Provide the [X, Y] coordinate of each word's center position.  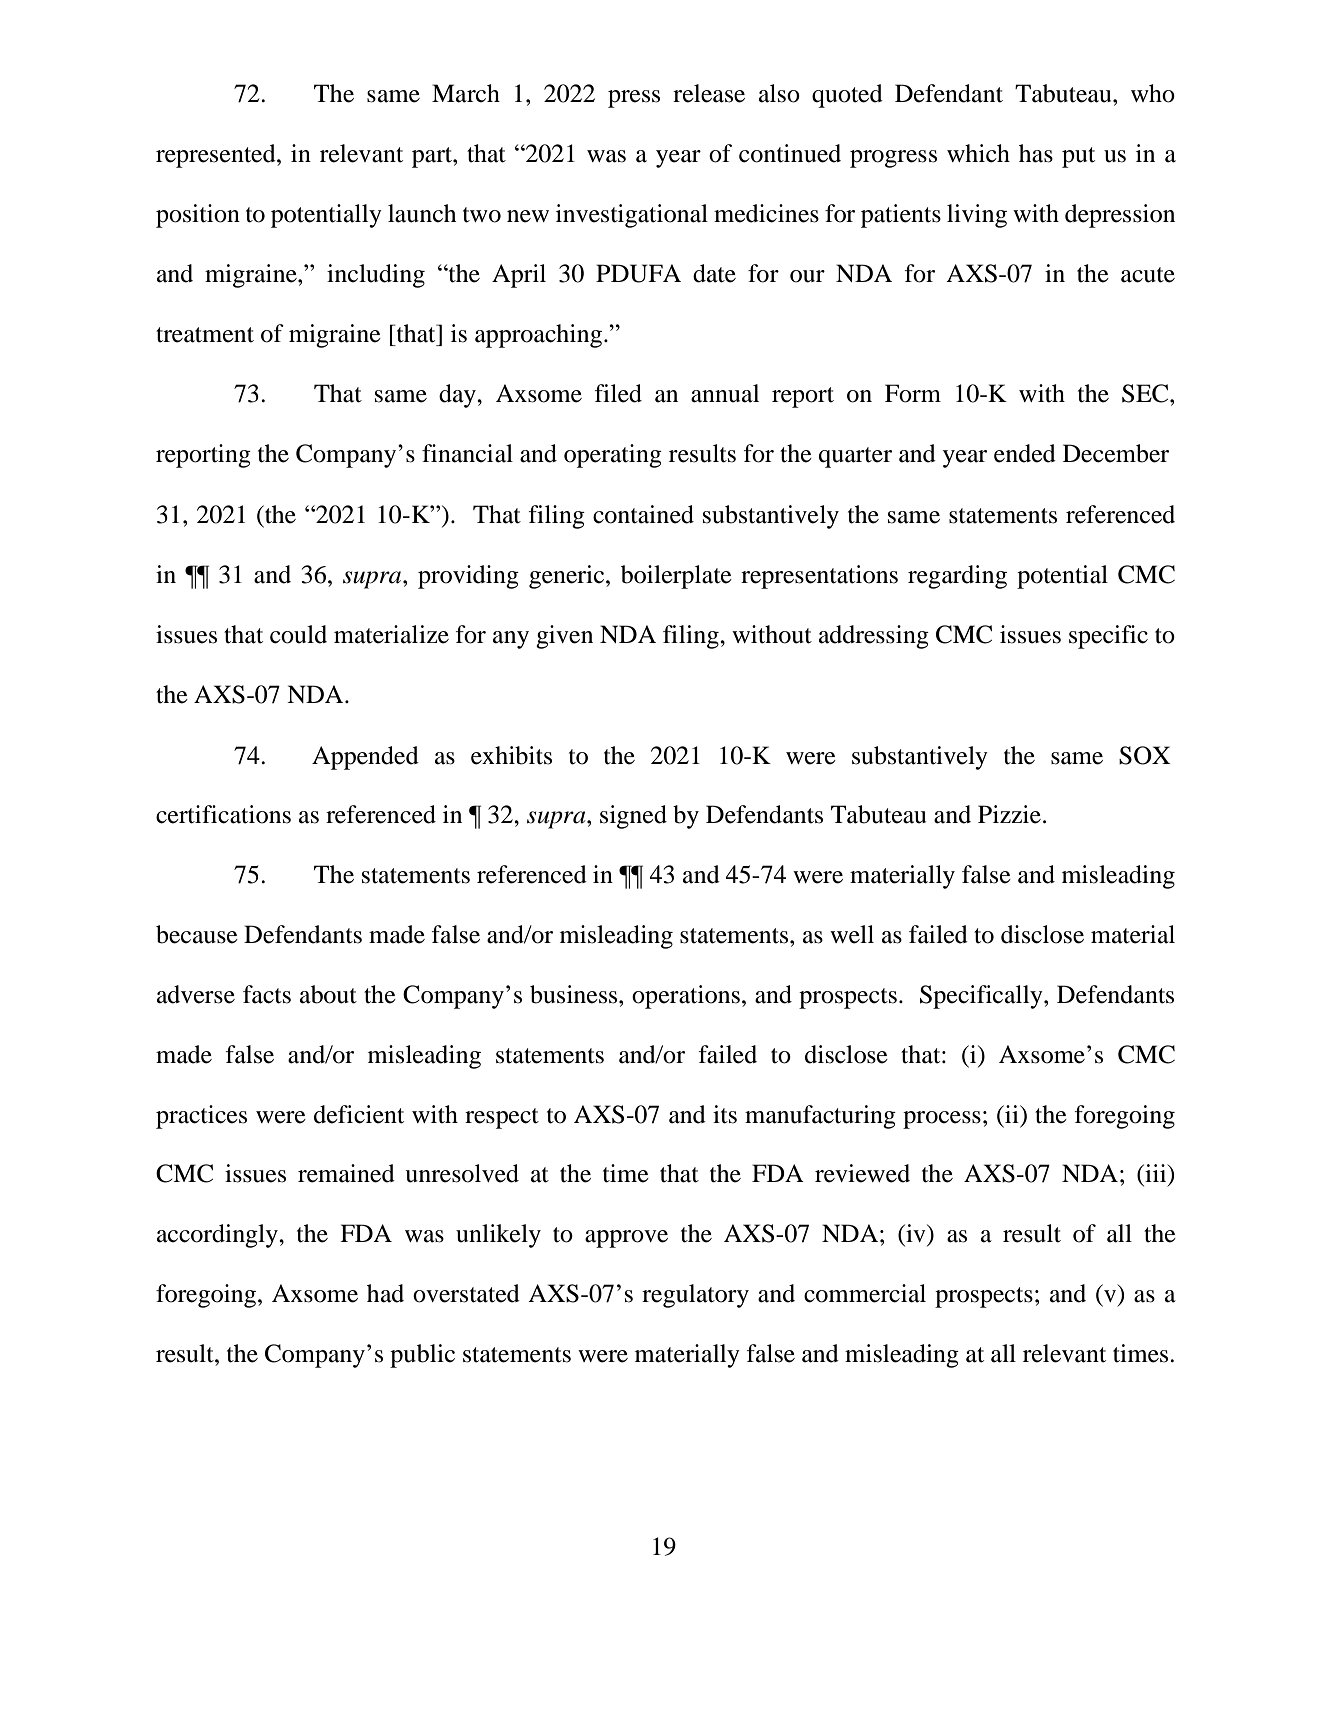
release [709, 93]
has [1036, 153]
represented [217, 156]
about [328, 994]
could [298, 634]
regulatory [695, 1296]
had [385, 1293]
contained [643, 514]
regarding [957, 577]
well [852, 934]
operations [686, 997]
